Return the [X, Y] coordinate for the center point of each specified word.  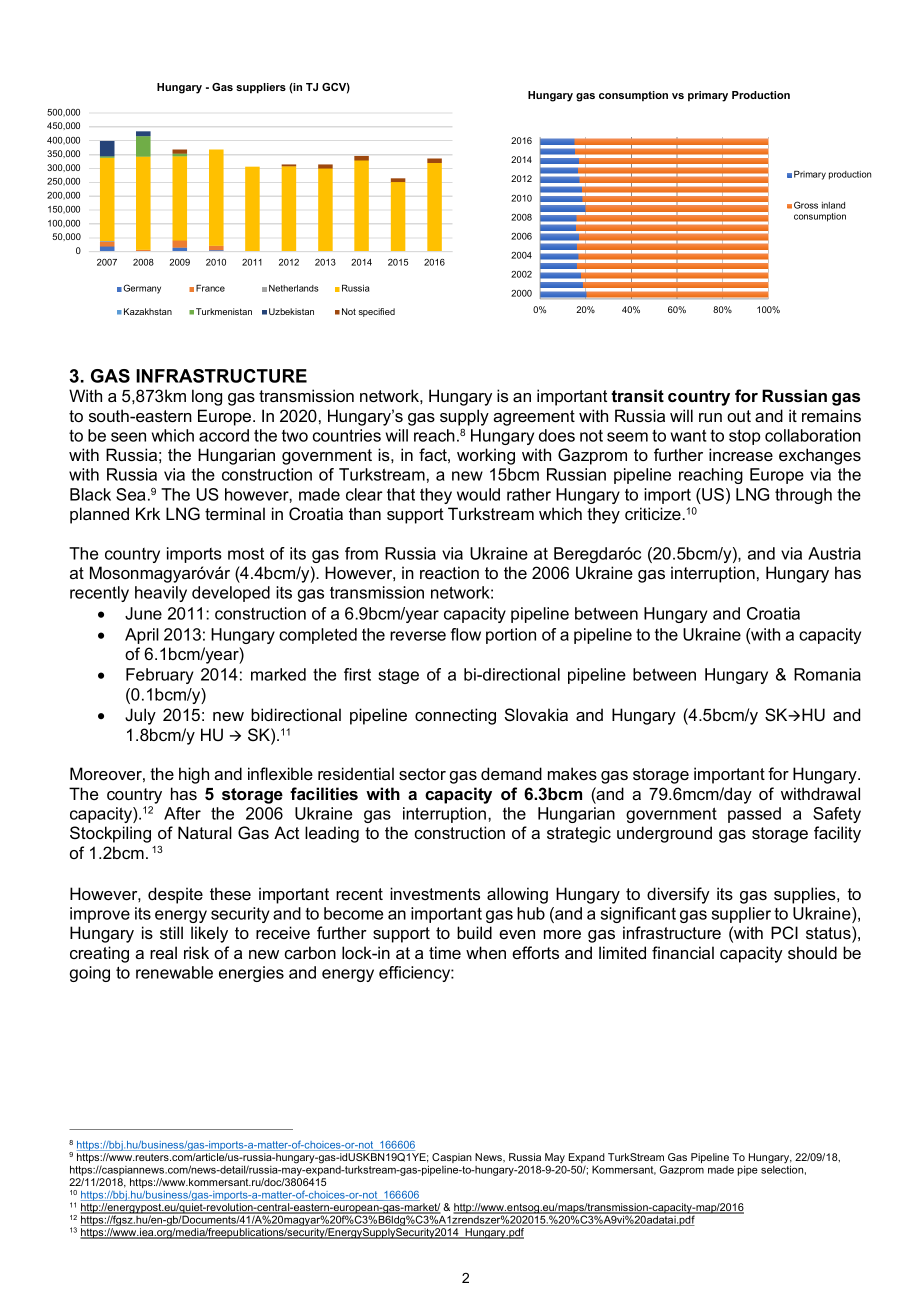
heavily [161, 594]
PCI [784, 933]
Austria [834, 553]
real [163, 952]
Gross [806, 205]
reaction [449, 572]
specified [377, 312]
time [445, 952]
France [210, 288]
